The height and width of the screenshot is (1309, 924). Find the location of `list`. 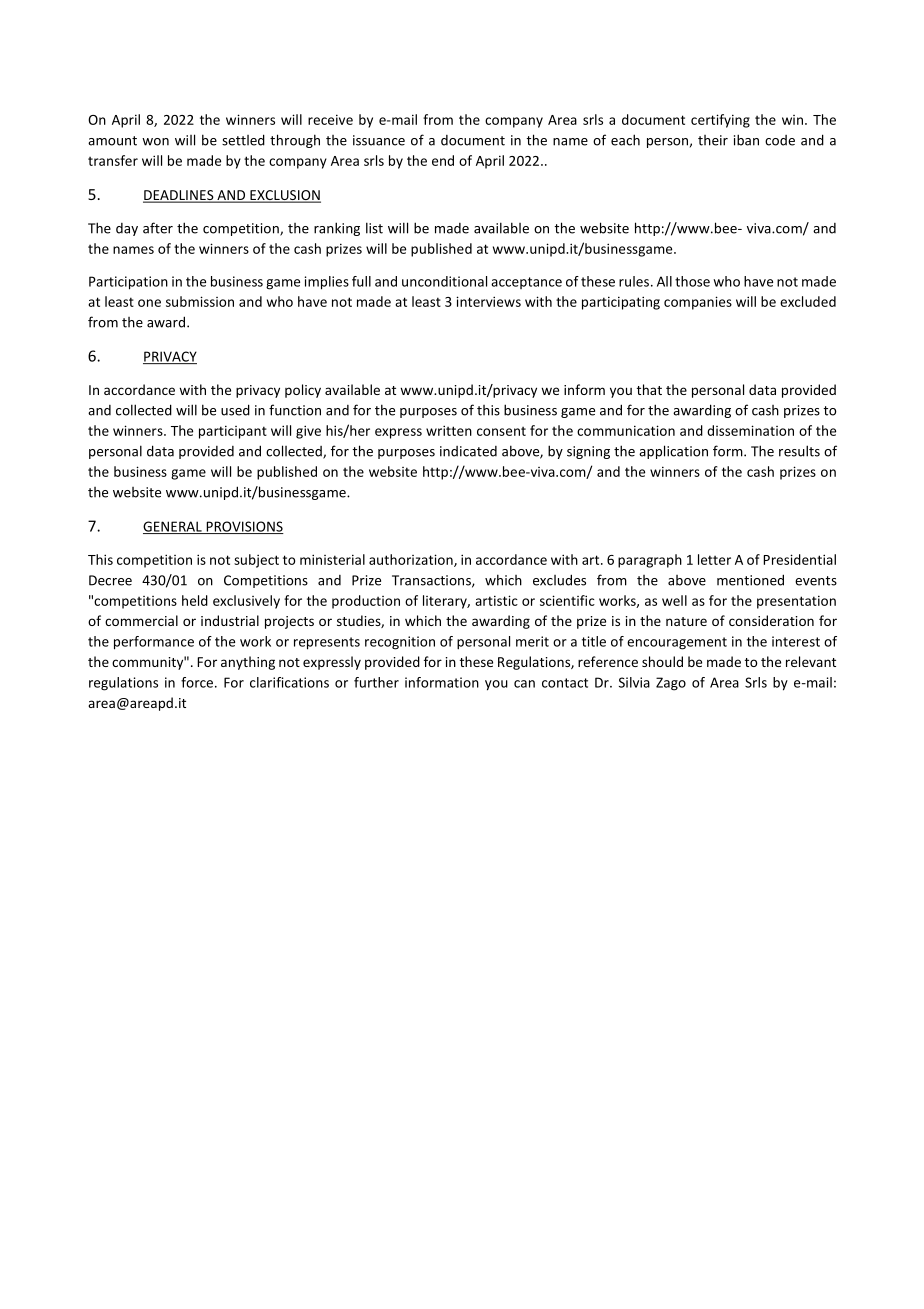

list is located at coordinates (374, 228).
